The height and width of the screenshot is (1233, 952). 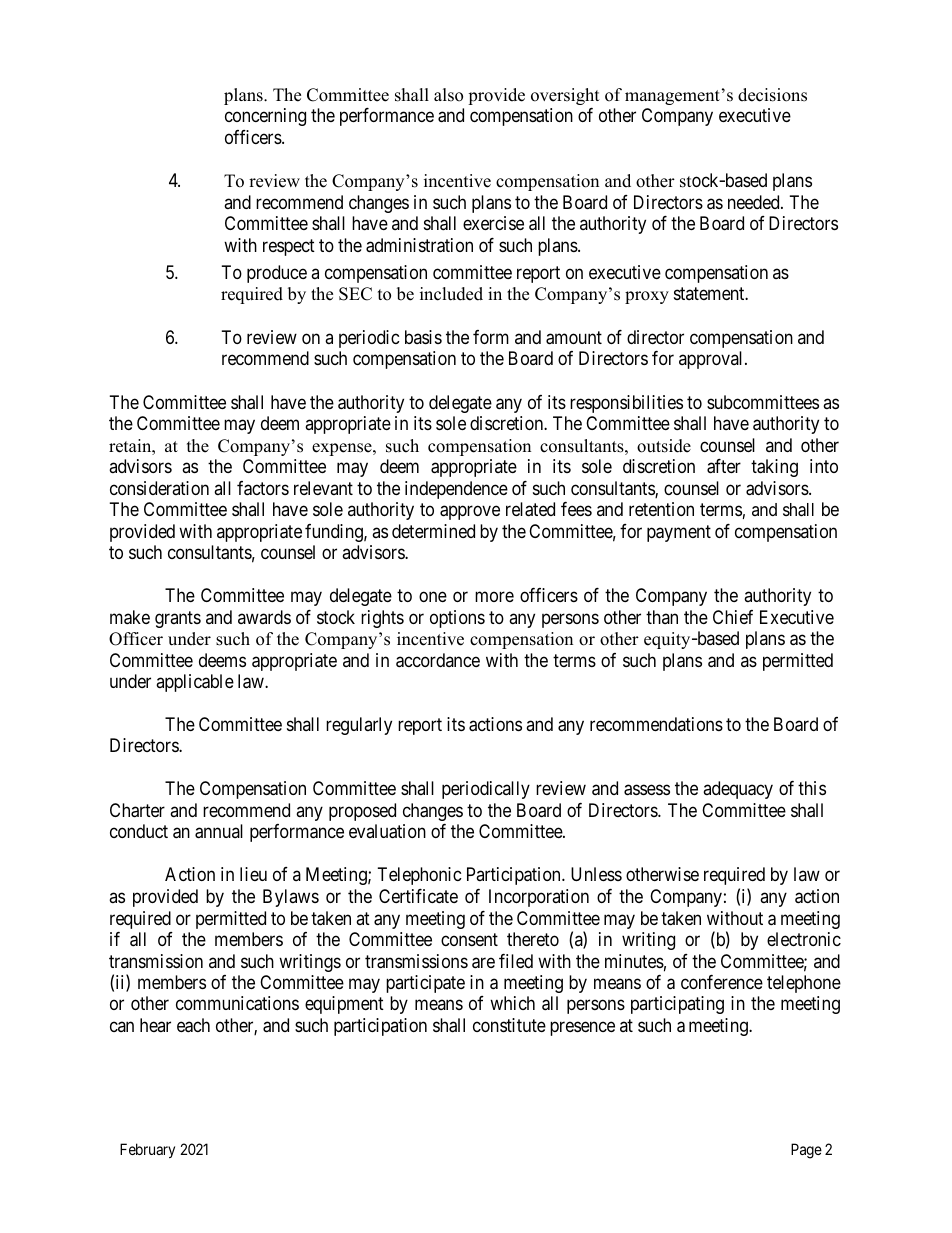 What do you see at coordinates (448, 95) in the screenshot?
I see `also` at bounding box center [448, 95].
